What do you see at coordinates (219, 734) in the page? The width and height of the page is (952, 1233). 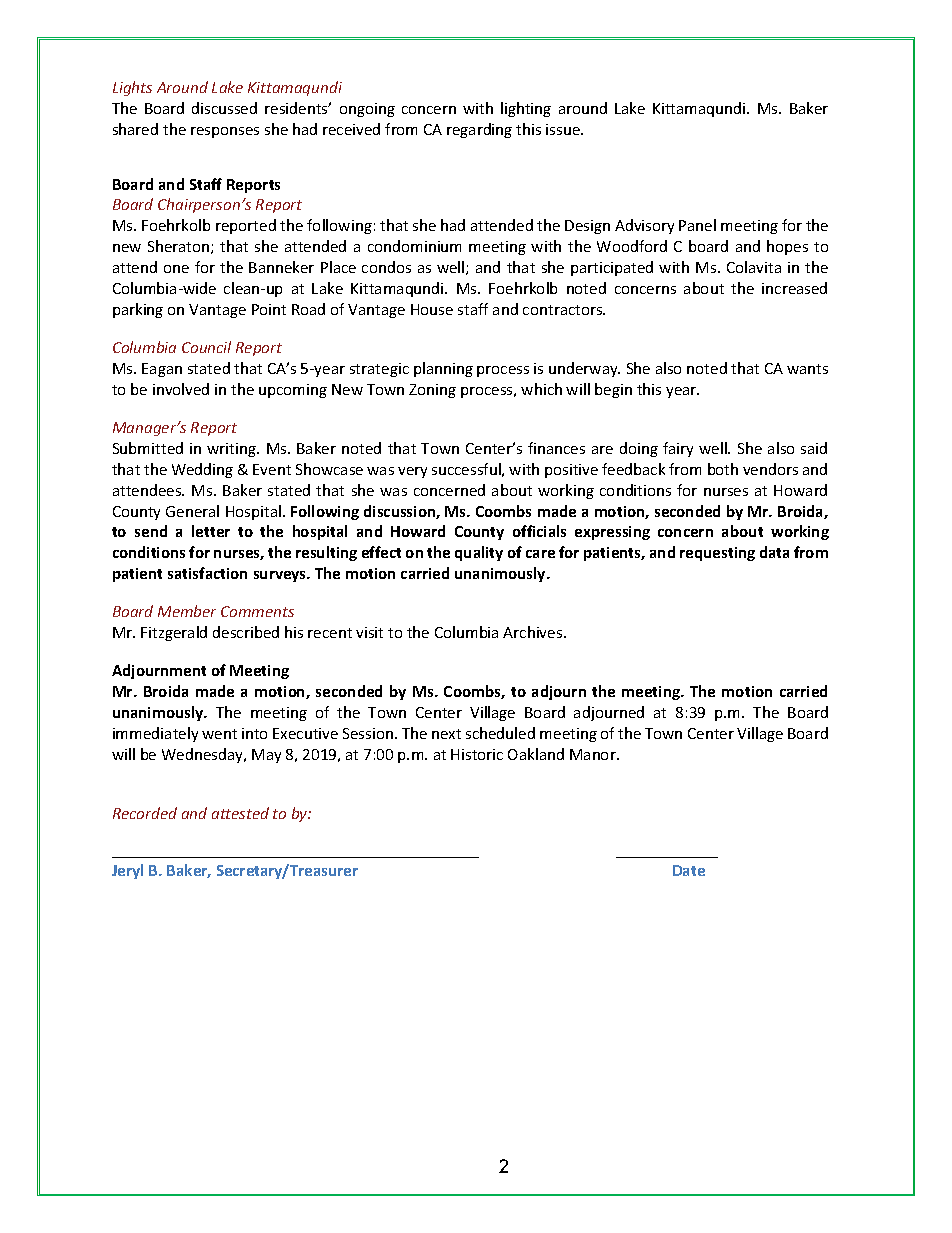 I see `went` at bounding box center [219, 734].
